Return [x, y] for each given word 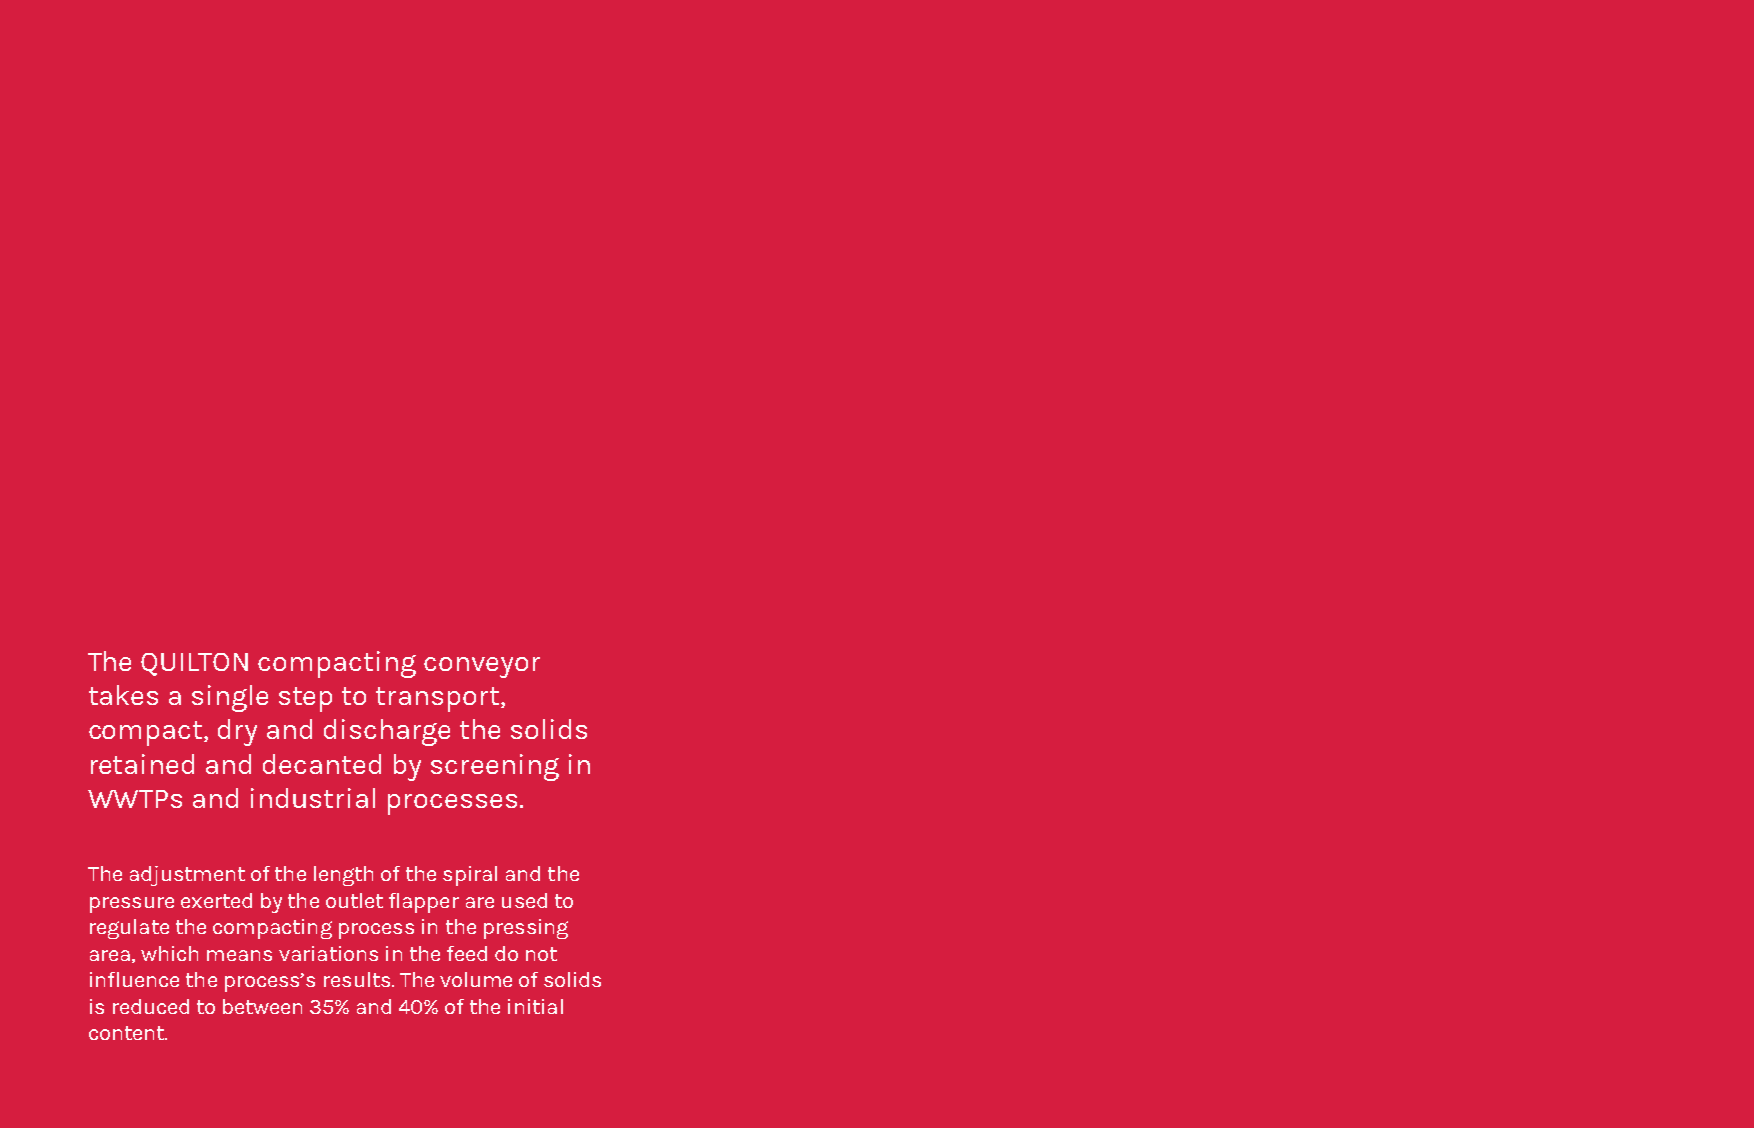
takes [123, 695]
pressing [526, 929]
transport [439, 699]
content [127, 1033]
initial [535, 1006]
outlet [354, 900]
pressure [132, 905]
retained [142, 764]
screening [495, 767]
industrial [313, 798]
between [262, 1006]
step [305, 699]
